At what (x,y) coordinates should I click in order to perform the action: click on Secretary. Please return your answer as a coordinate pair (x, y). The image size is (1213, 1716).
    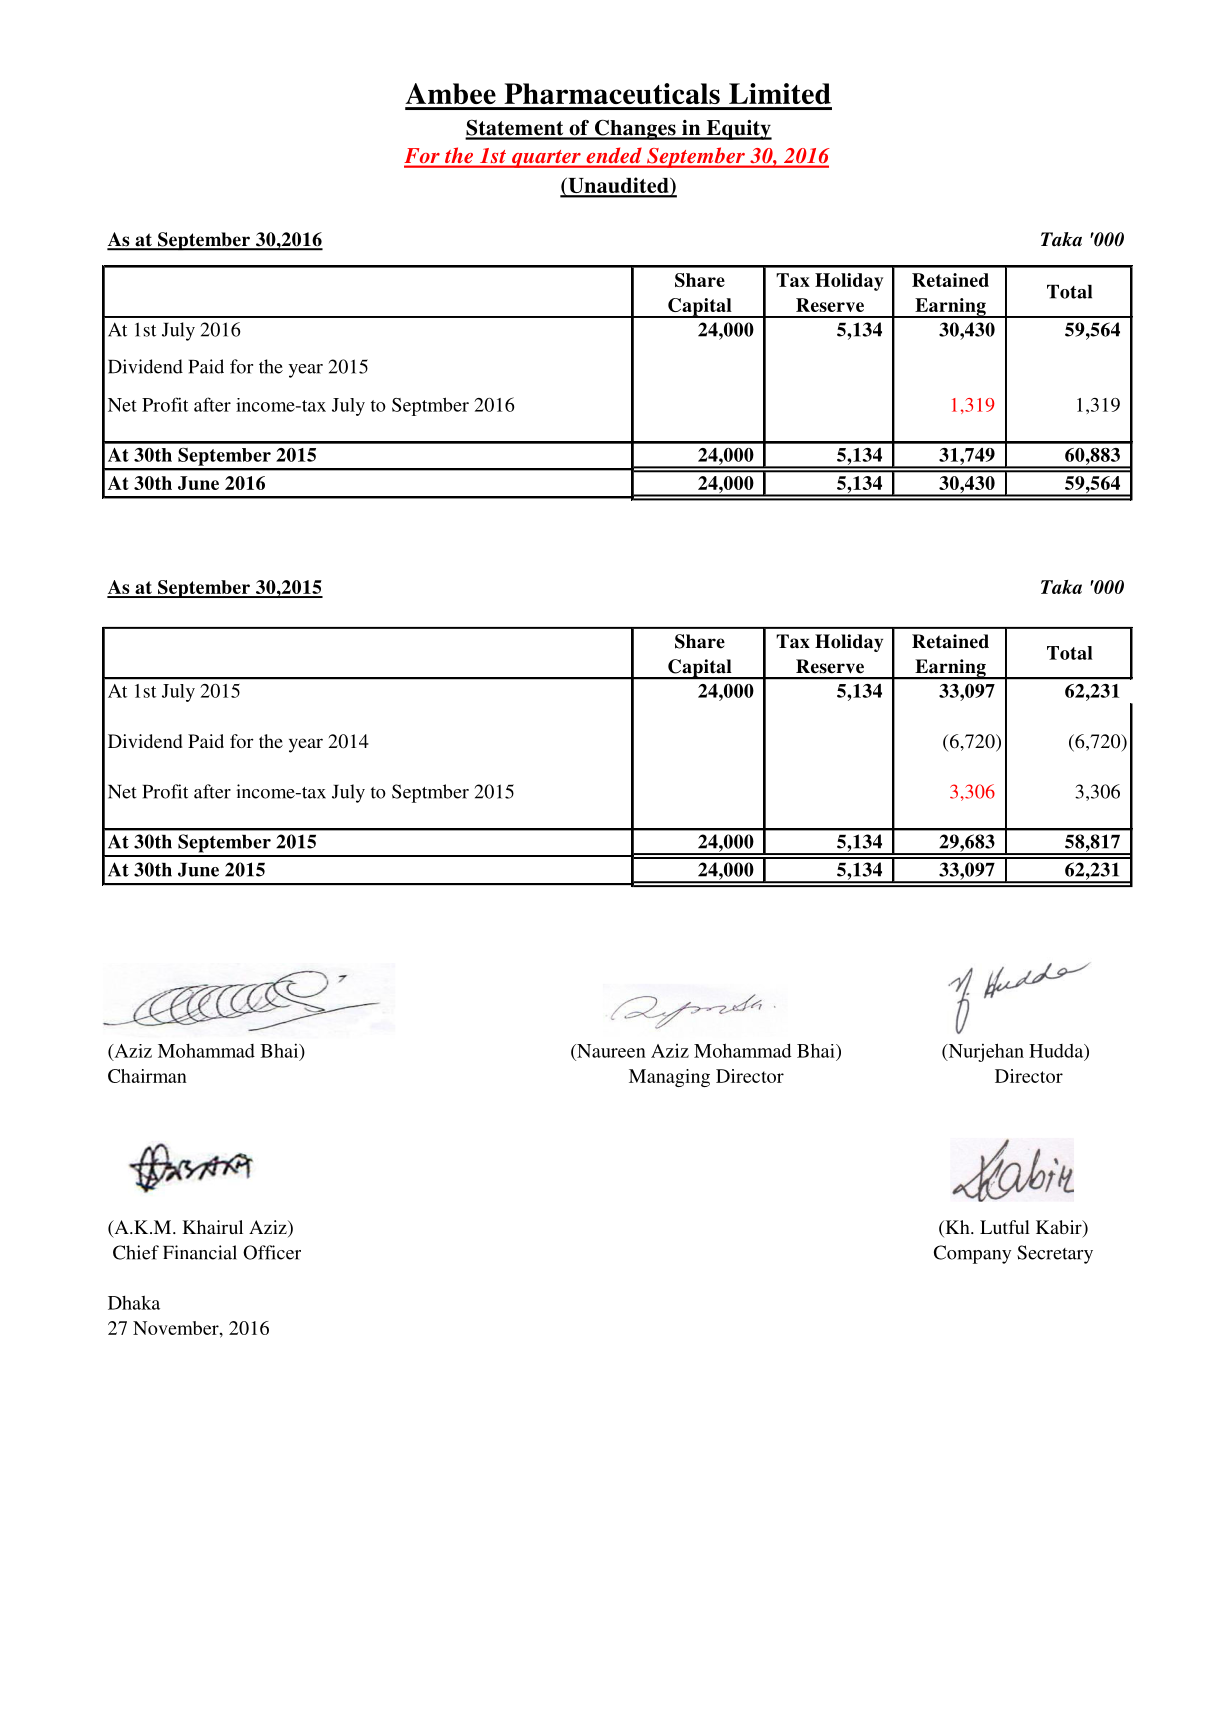
    Looking at the image, I should click on (1055, 1254).
